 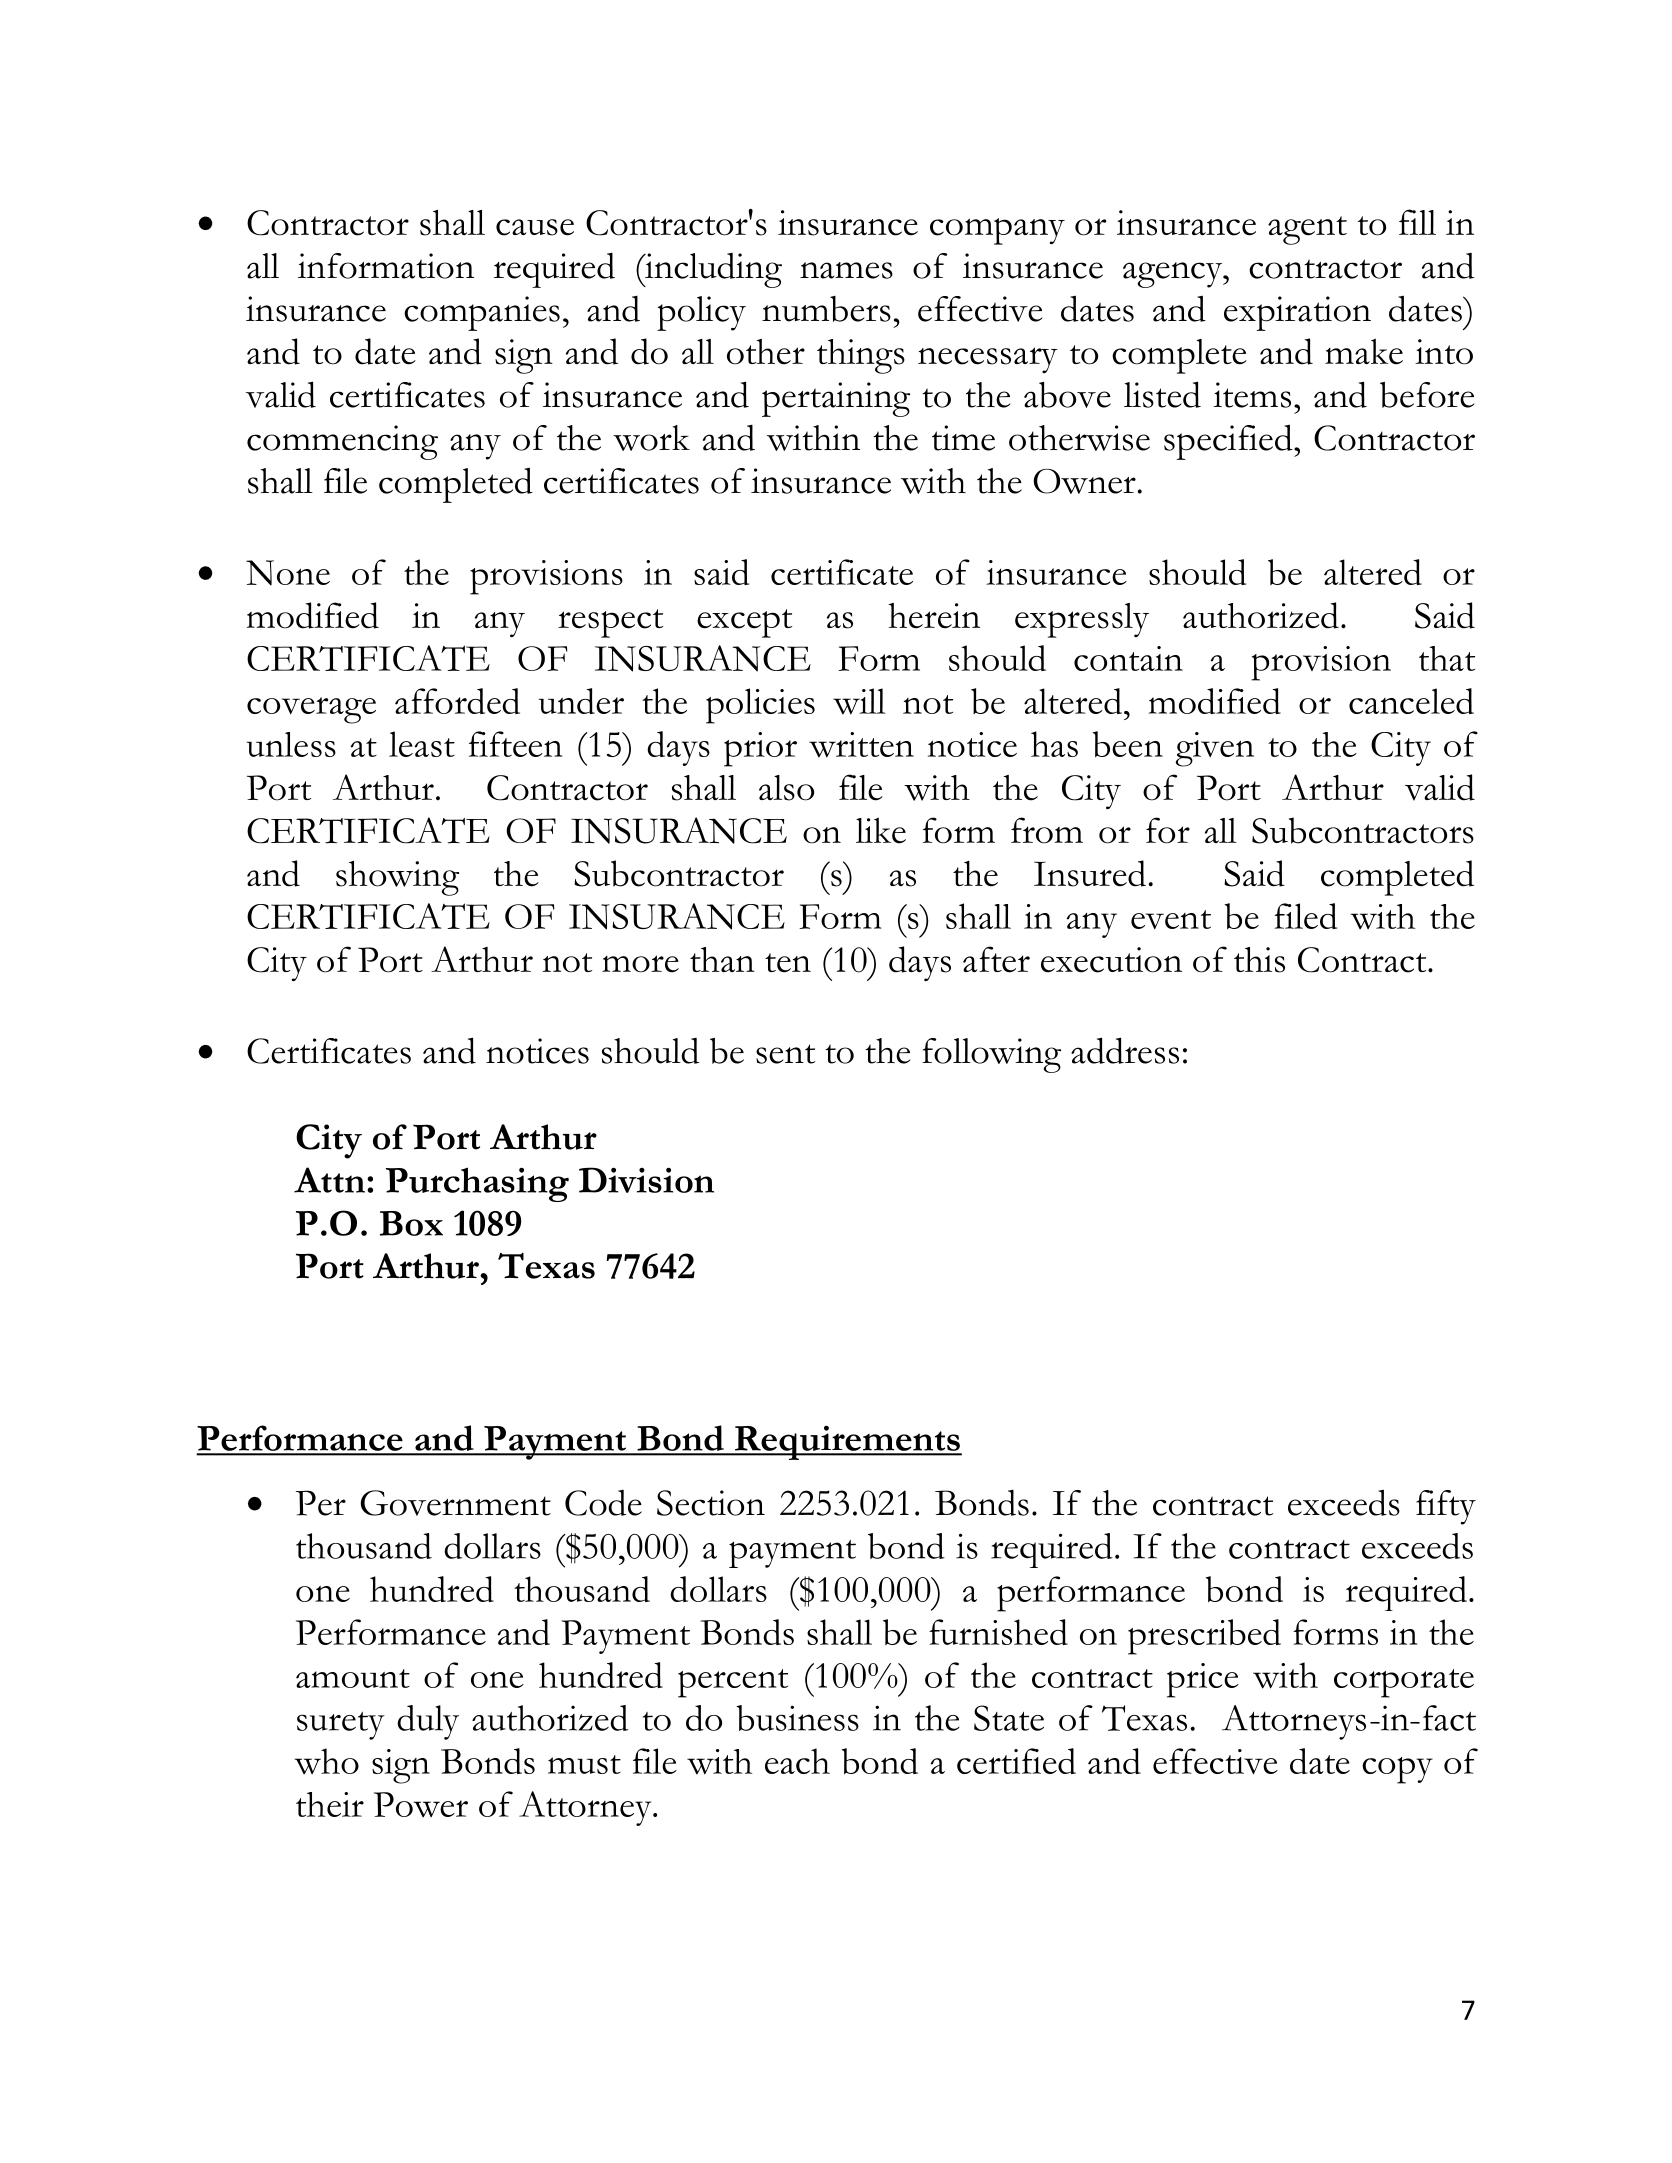 I want to click on names, so click(x=846, y=270).
